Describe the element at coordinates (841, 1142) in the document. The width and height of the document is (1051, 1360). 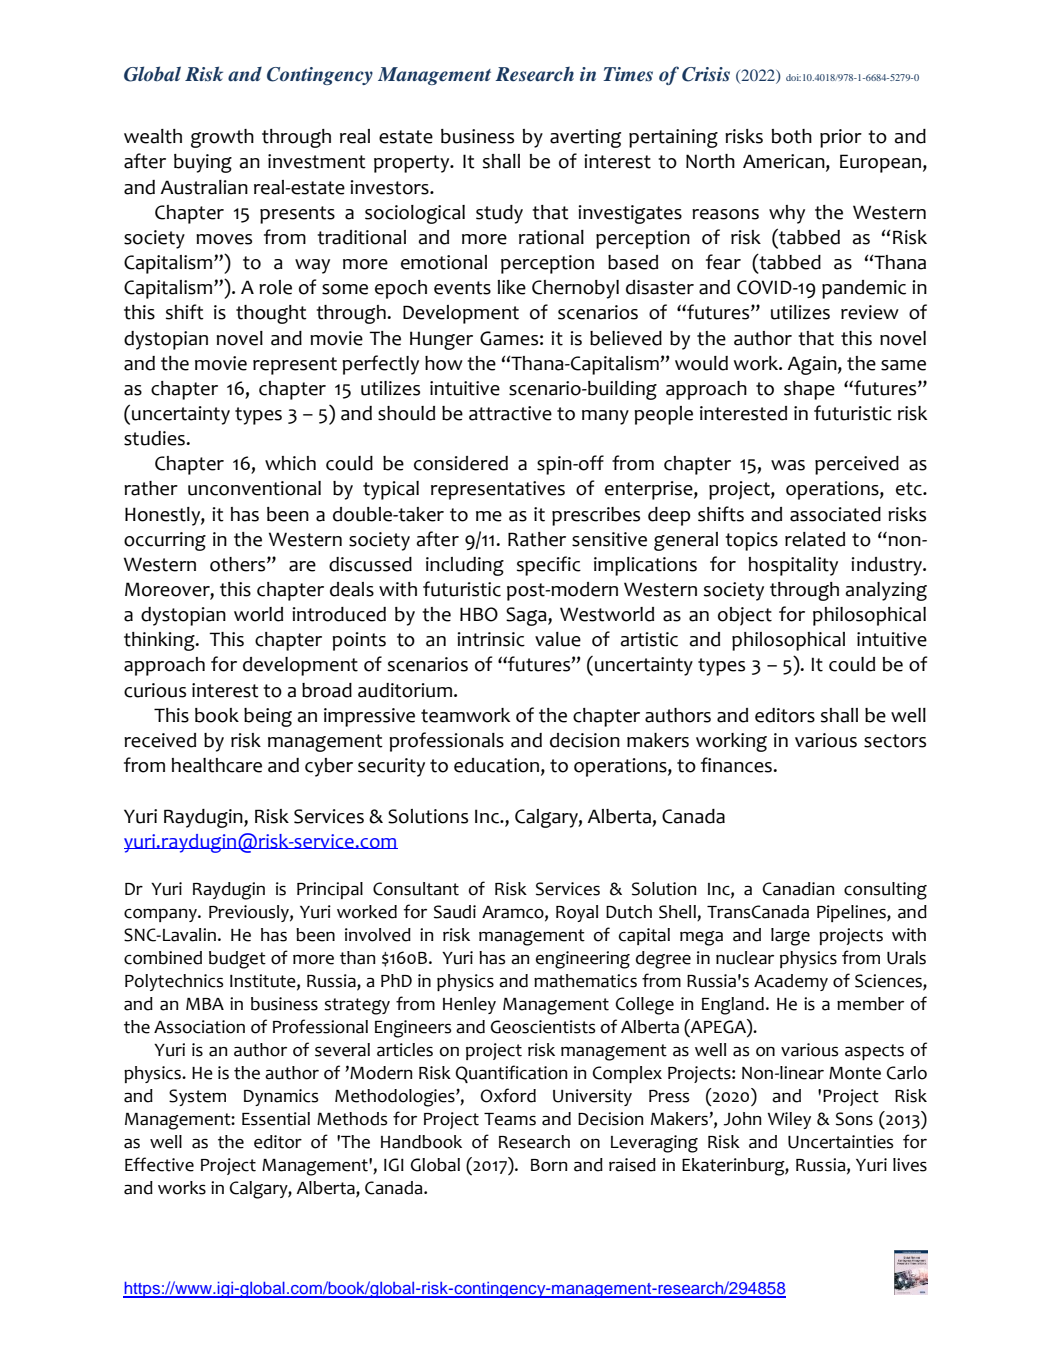
I see `Uncertainties` at that location.
